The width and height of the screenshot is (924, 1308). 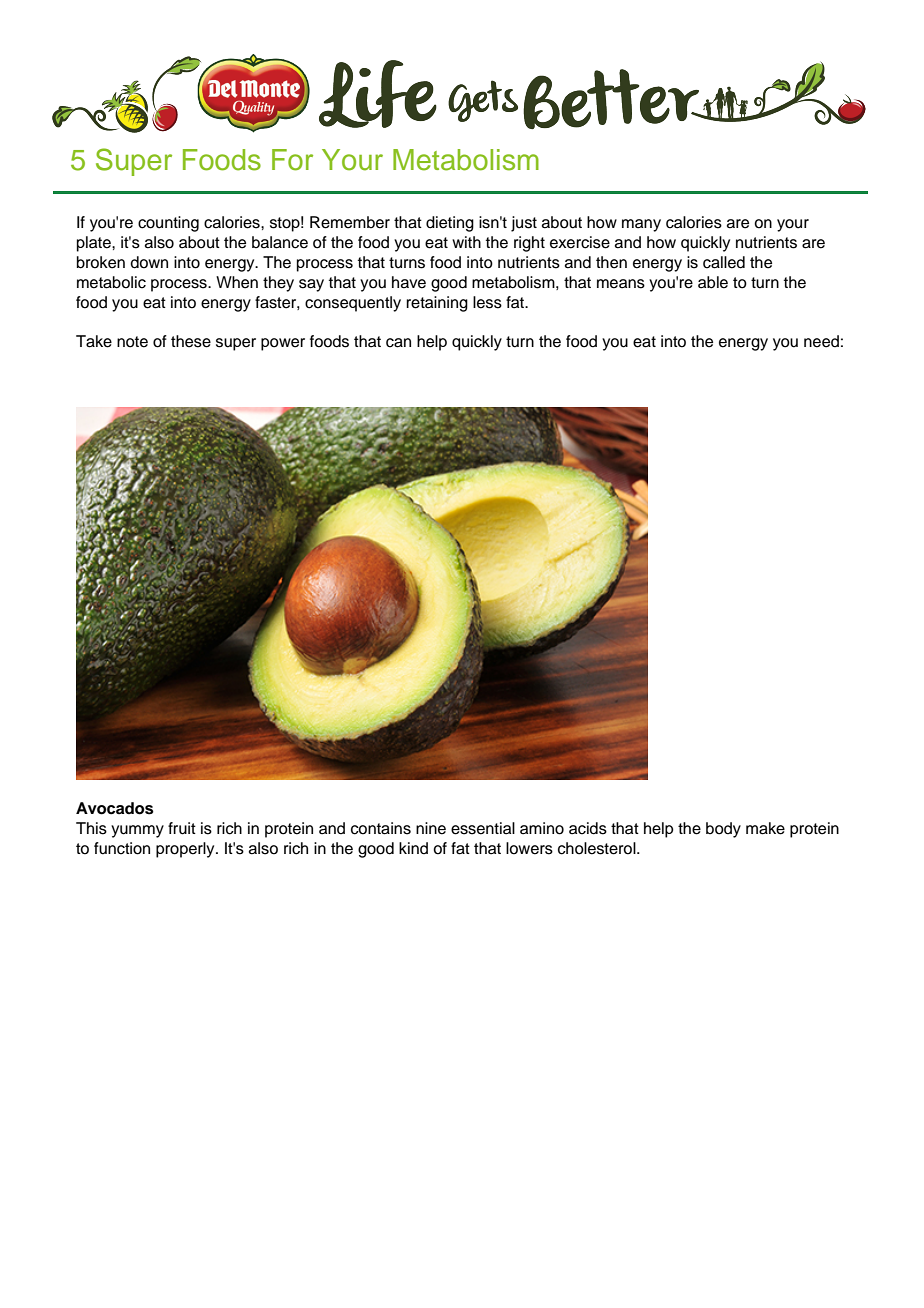 I want to click on fruit, so click(x=182, y=828).
